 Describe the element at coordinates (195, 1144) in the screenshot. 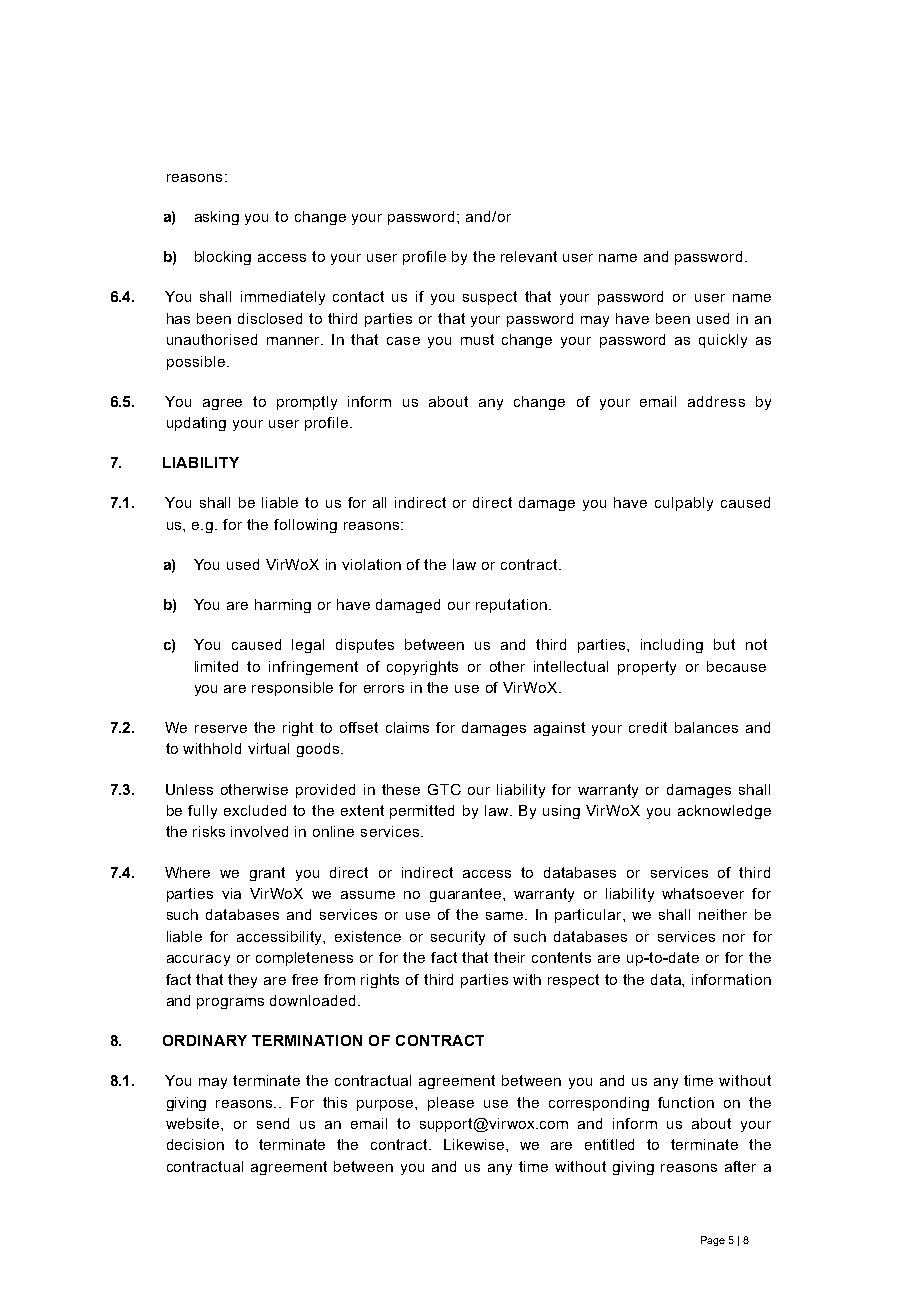

I see `decision` at that location.
